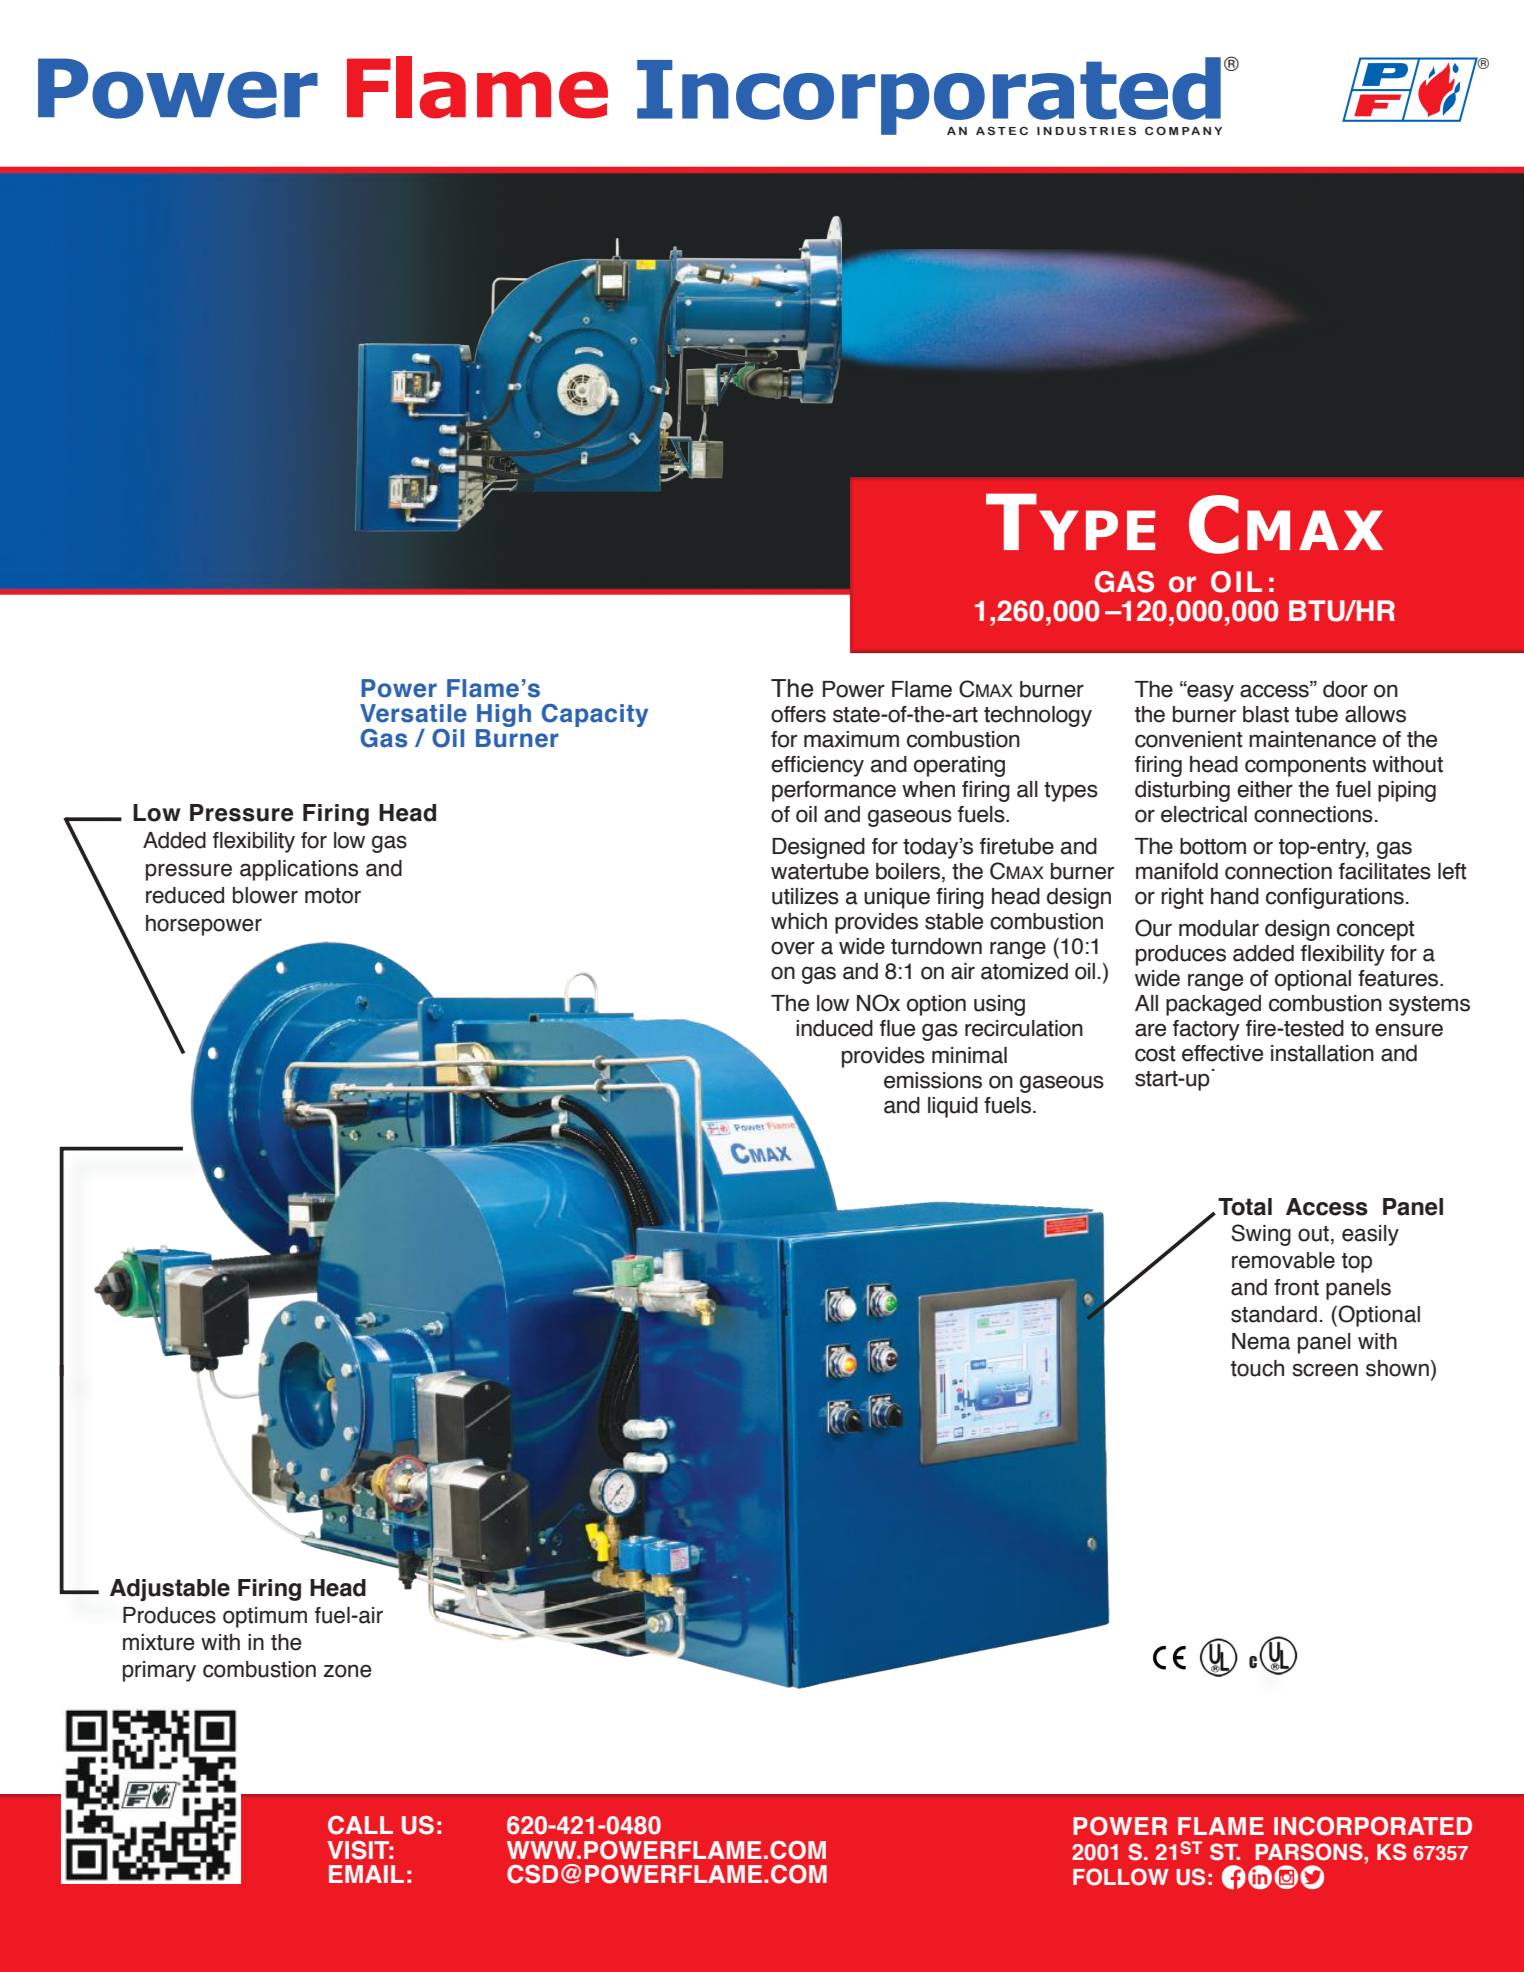 The width and height of the image is (1524, 1972). I want to click on Versatile, so click(413, 713).
